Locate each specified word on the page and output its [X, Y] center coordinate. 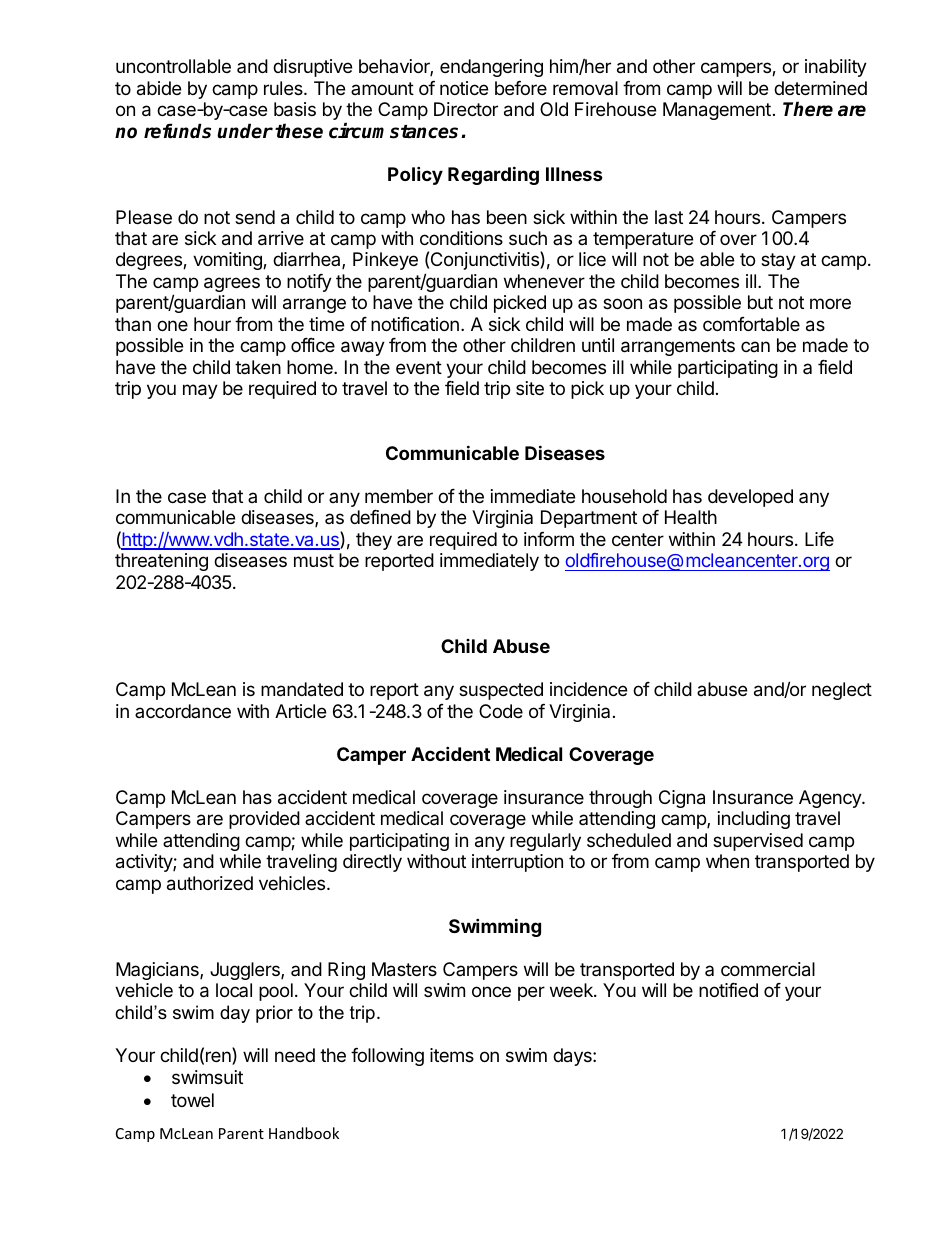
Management [717, 111]
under [245, 131]
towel [192, 1100]
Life [819, 539]
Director [466, 109]
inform [549, 539]
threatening [161, 562]
